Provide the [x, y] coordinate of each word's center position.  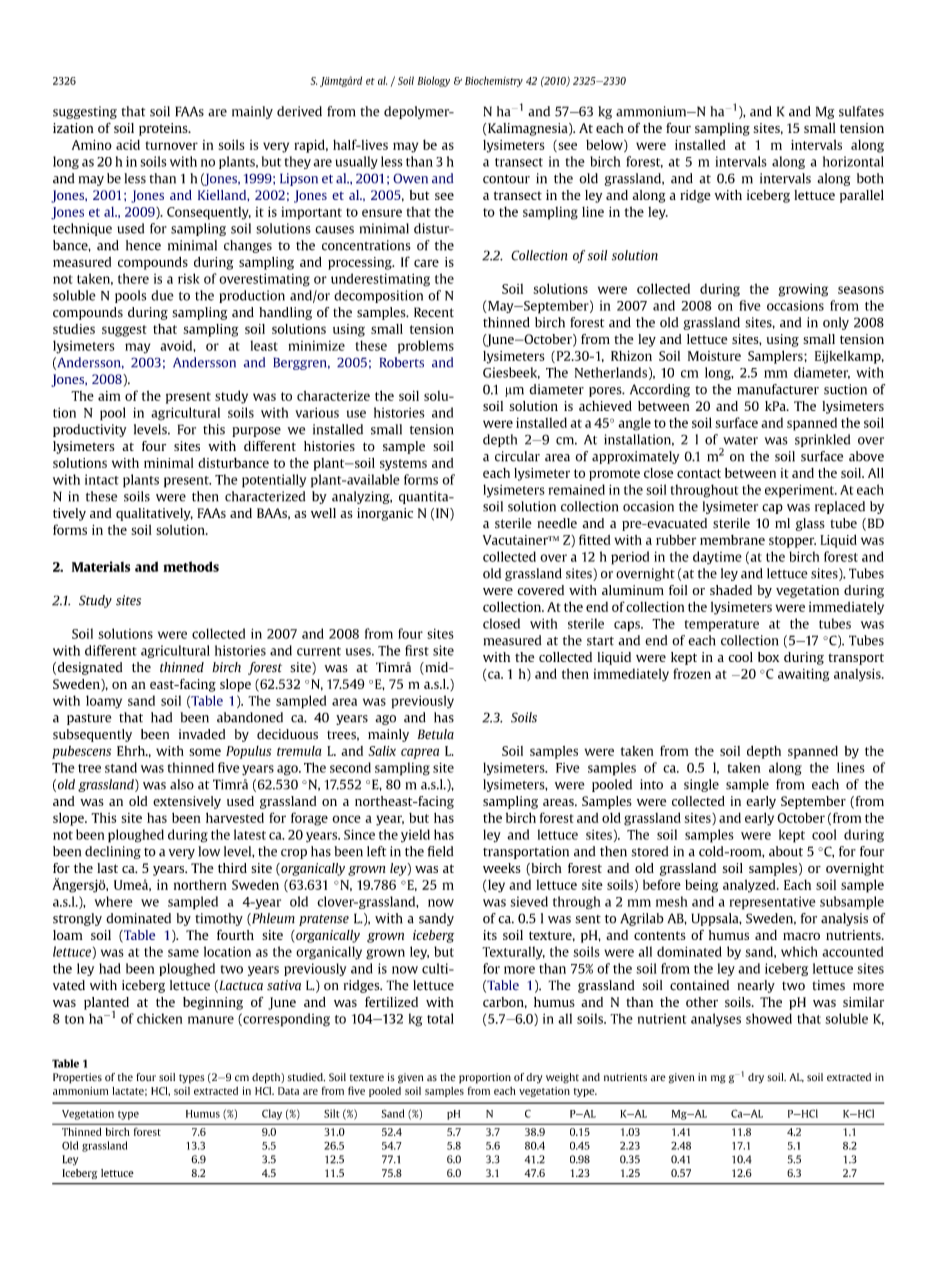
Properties [77, 1078]
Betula [436, 734]
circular [517, 456]
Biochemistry [494, 81]
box [768, 657]
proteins [164, 129]
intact [102, 479]
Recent [434, 312]
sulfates [861, 111]
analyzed [750, 886]
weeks [501, 868]
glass [810, 524]
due [162, 295]
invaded [202, 734]
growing [803, 290]
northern [200, 885]
